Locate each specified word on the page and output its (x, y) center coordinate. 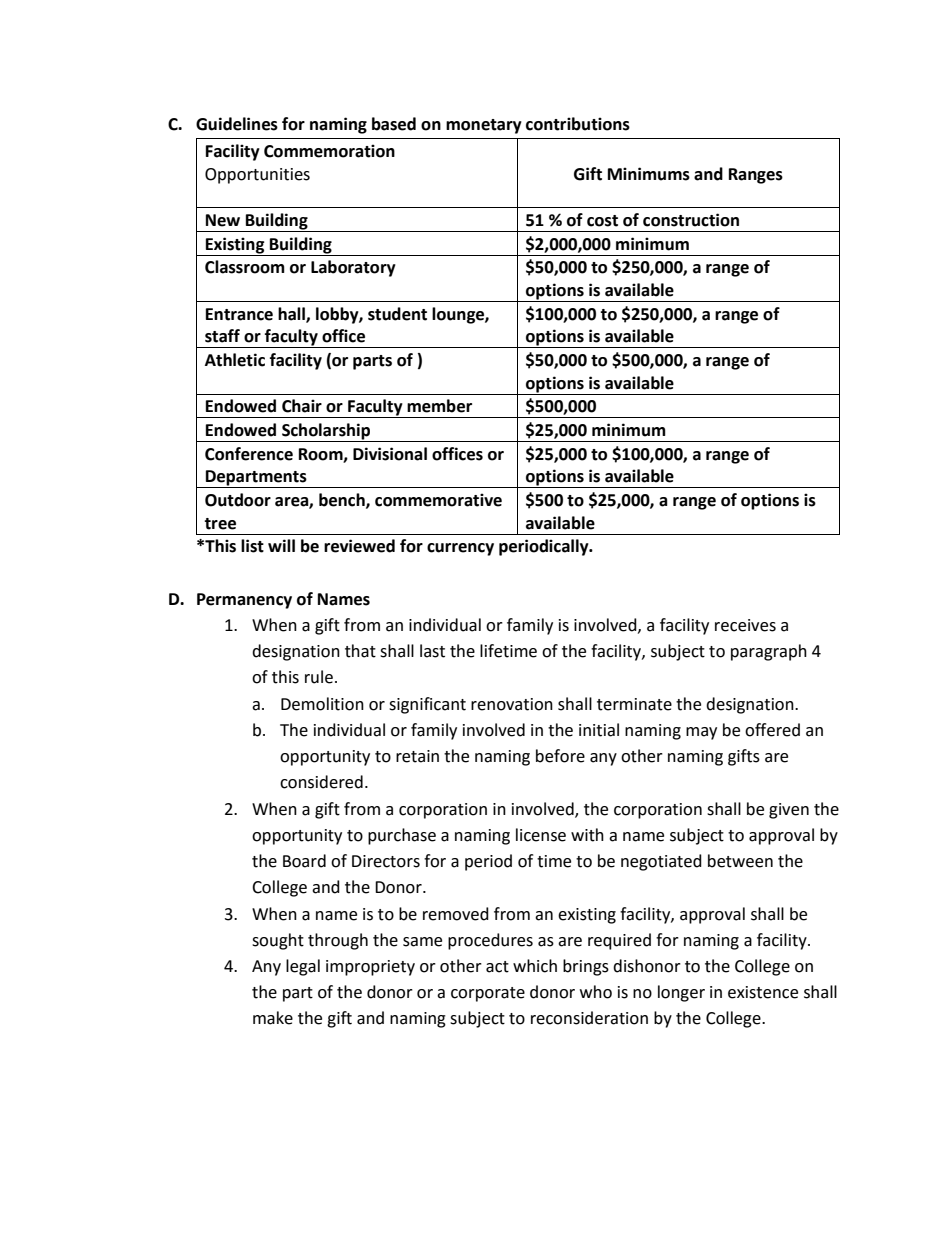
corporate (488, 994)
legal (303, 967)
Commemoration (329, 151)
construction (691, 220)
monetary (484, 126)
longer (681, 993)
